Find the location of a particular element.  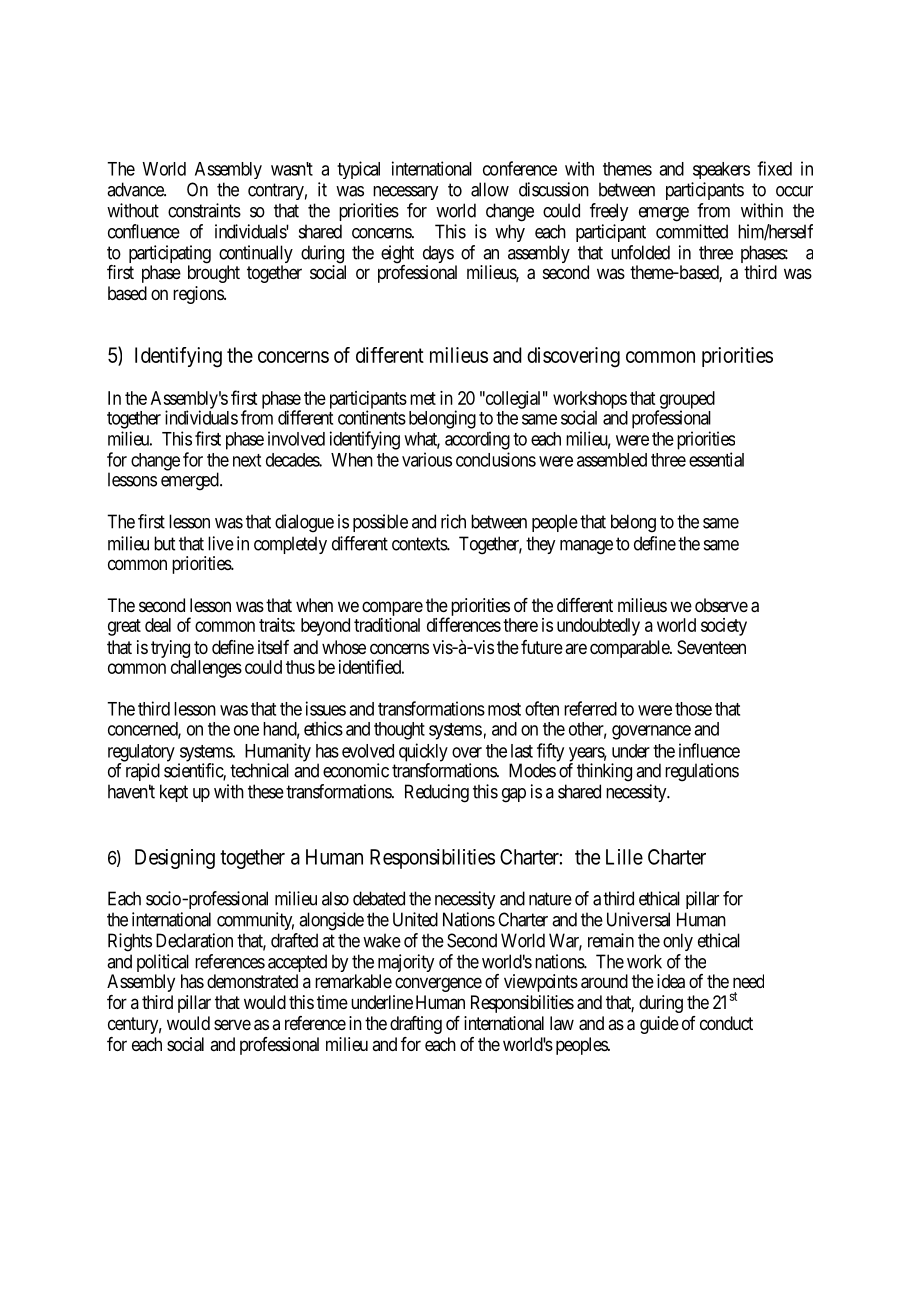

kept is located at coordinates (174, 793).
